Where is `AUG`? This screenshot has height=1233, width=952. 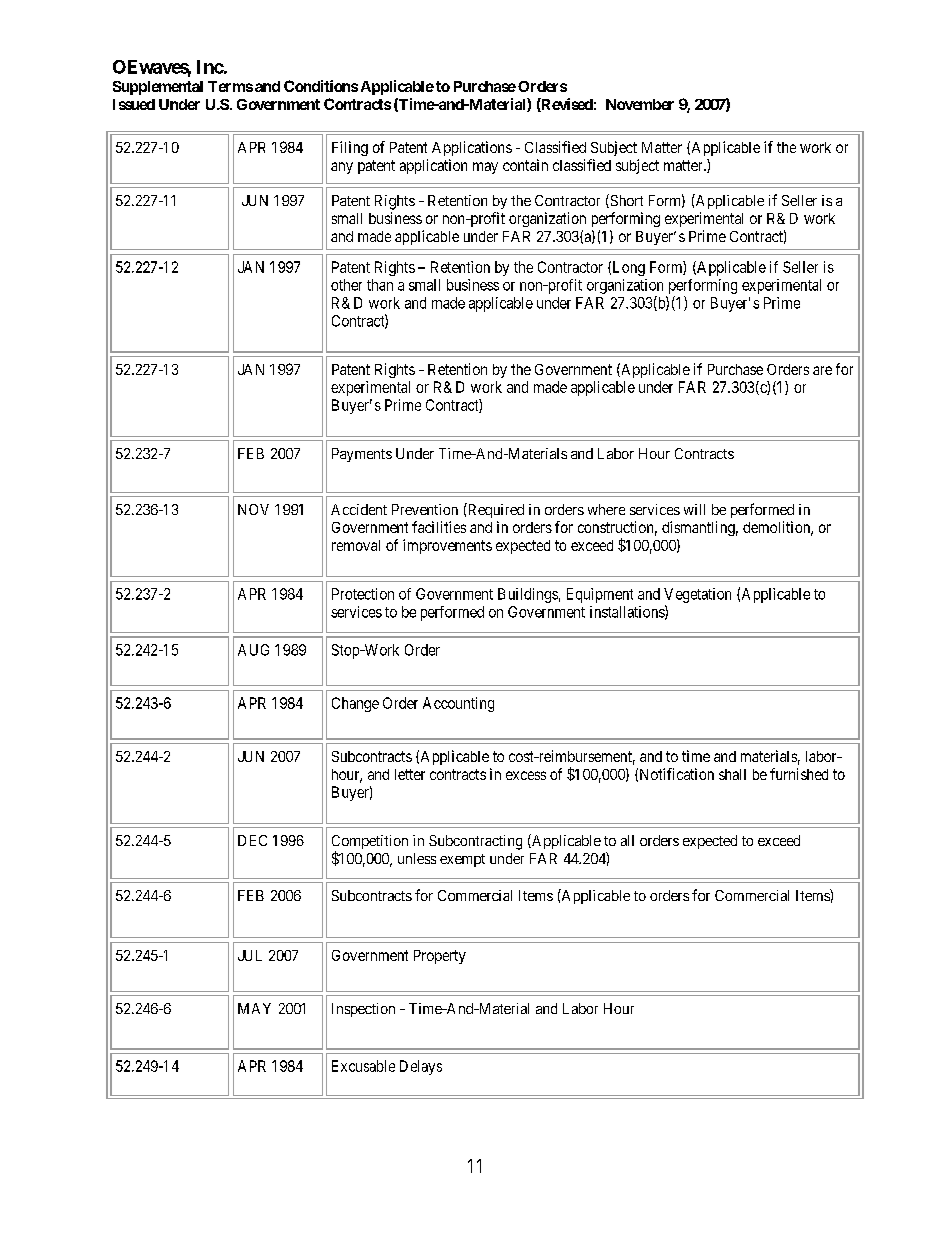
AUG is located at coordinates (253, 650).
